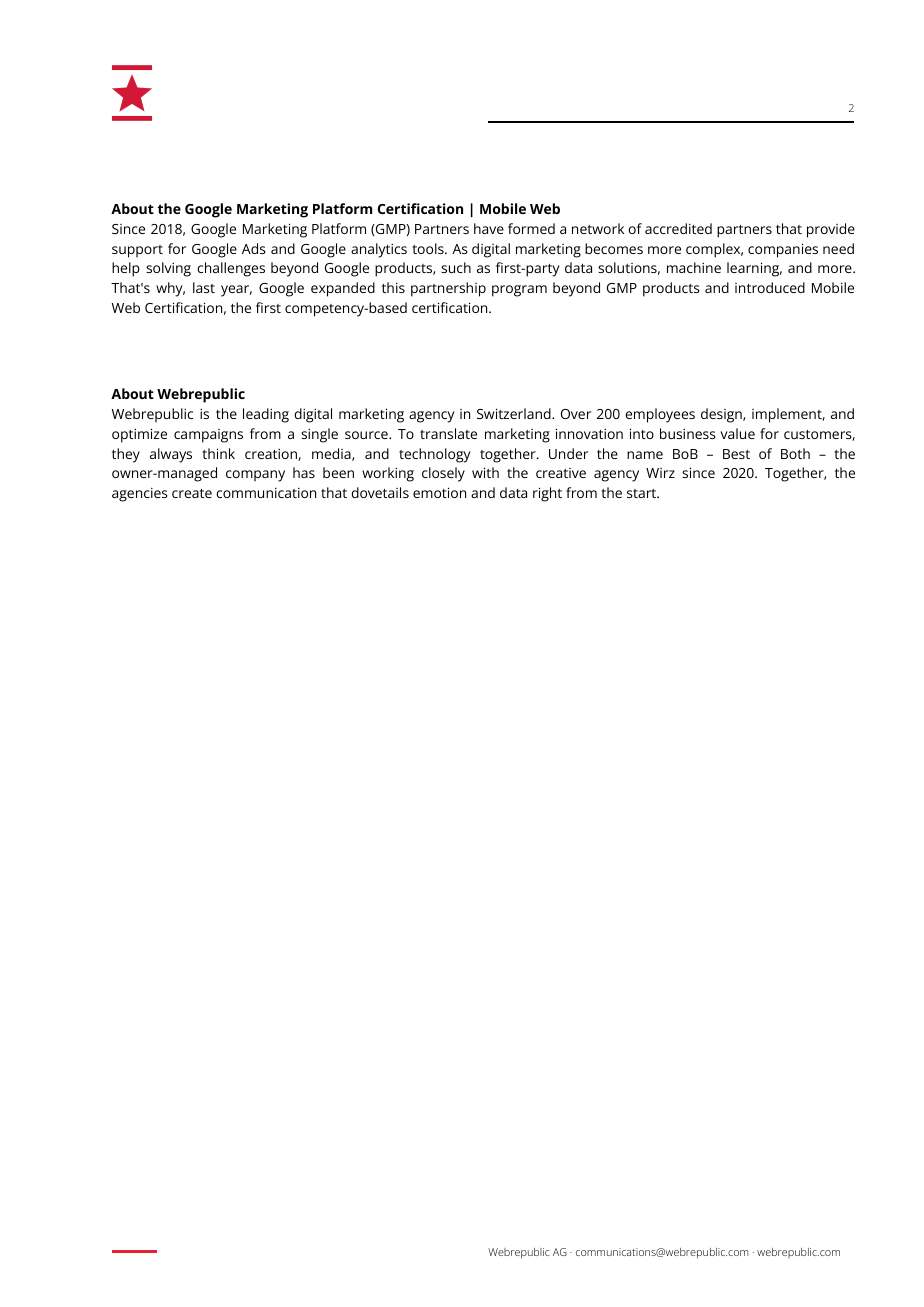  What do you see at coordinates (737, 433) in the document?
I see `value` at bounding box center [737, 433].
